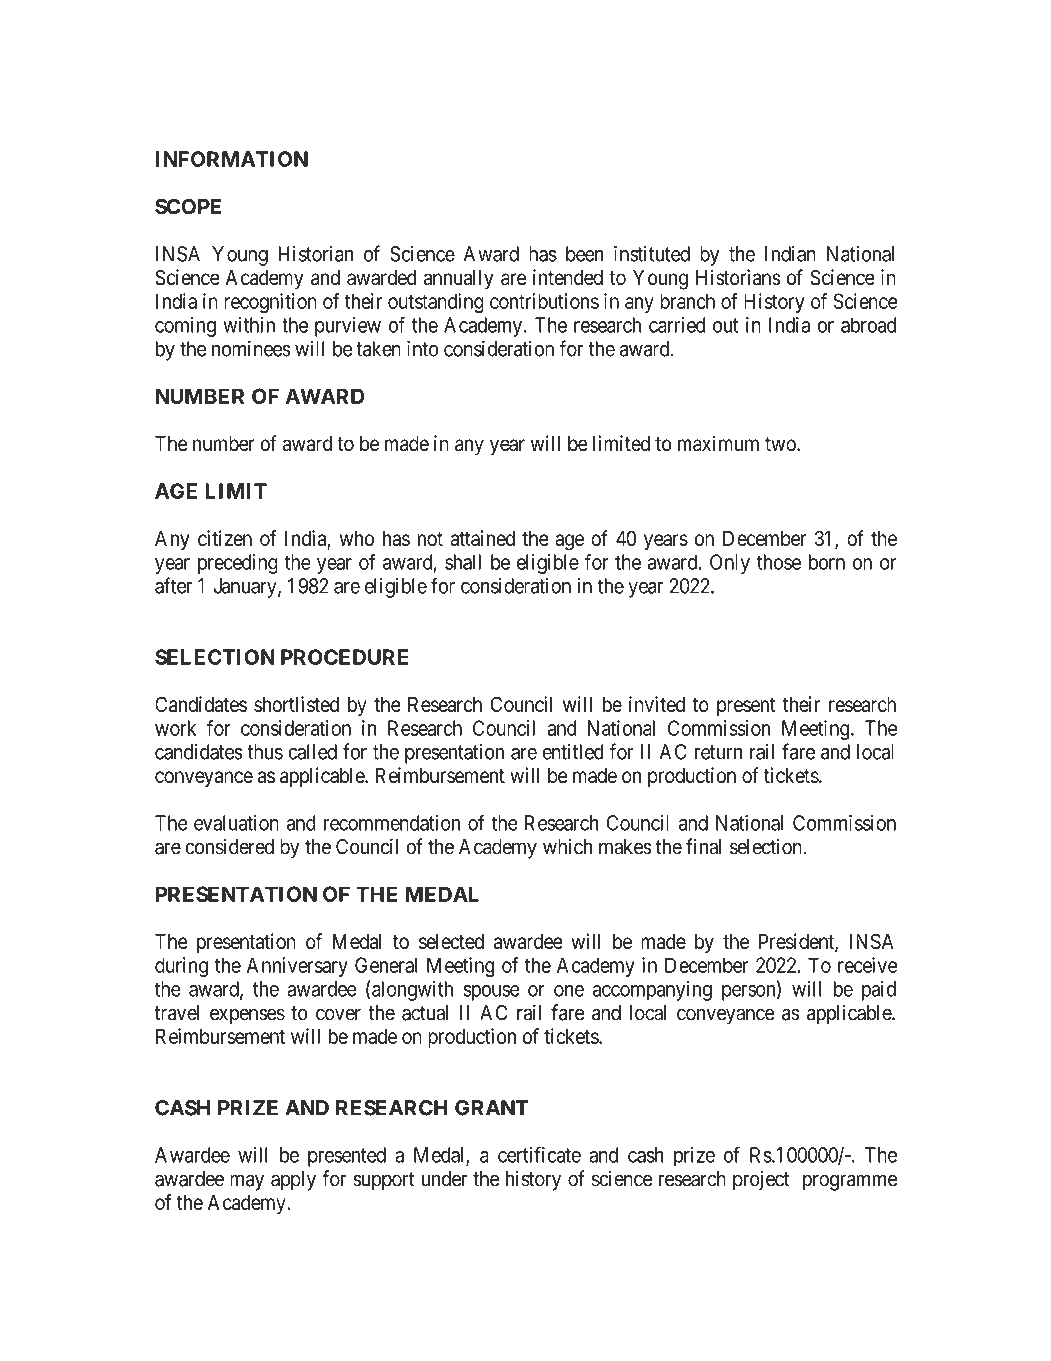  I want to click on nominees, so click(251, 348).
